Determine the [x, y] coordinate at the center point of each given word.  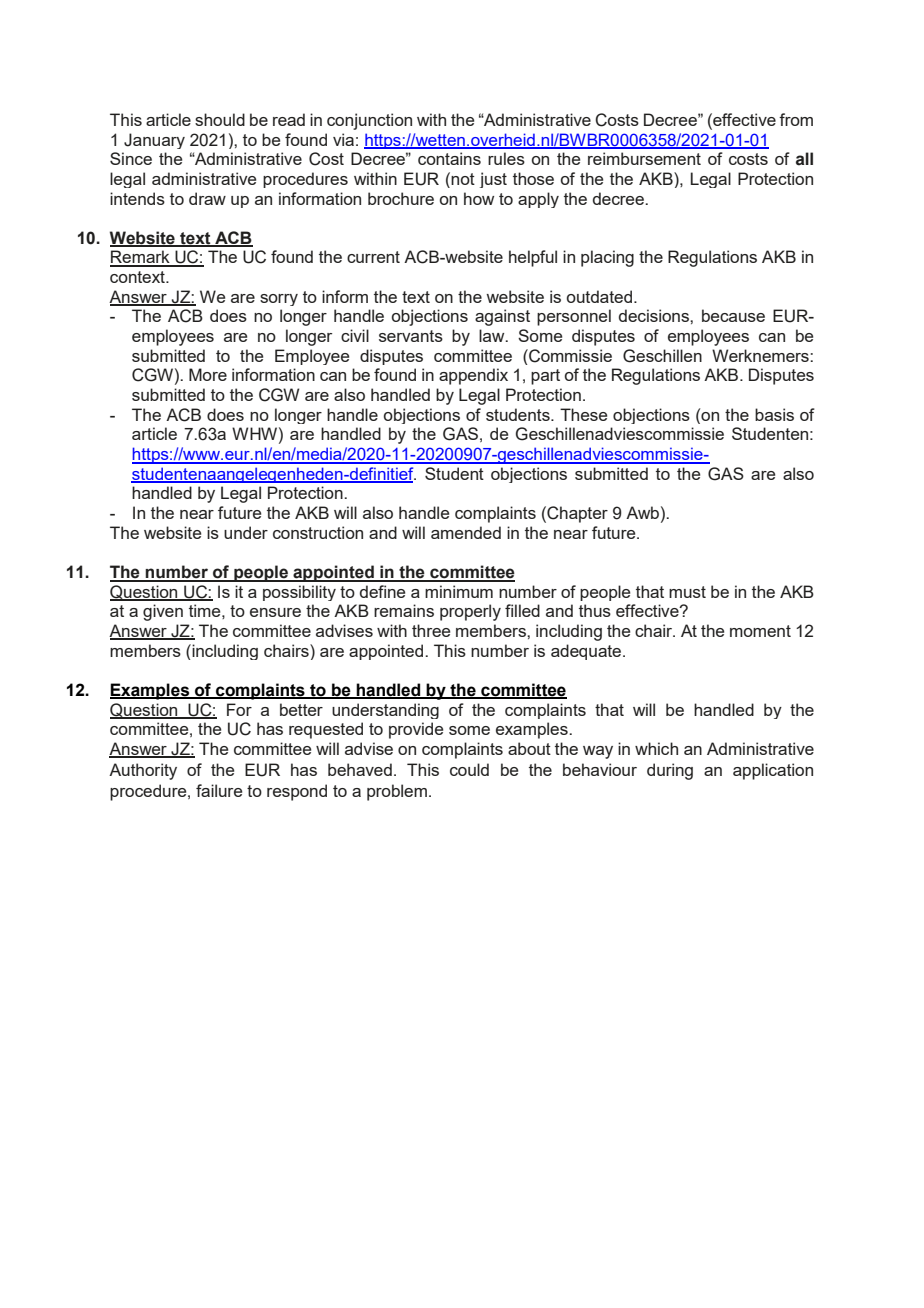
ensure [275, 612]
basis [774, 414]
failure [219, 790]
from [796, 119]
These [583, 414]
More [208, 374]
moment [760, 631]
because [733, 315]
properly [470, 612]
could [469, 769]
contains [449, 158]
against [502, 317]
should [220, 119]
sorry [279, 300]
